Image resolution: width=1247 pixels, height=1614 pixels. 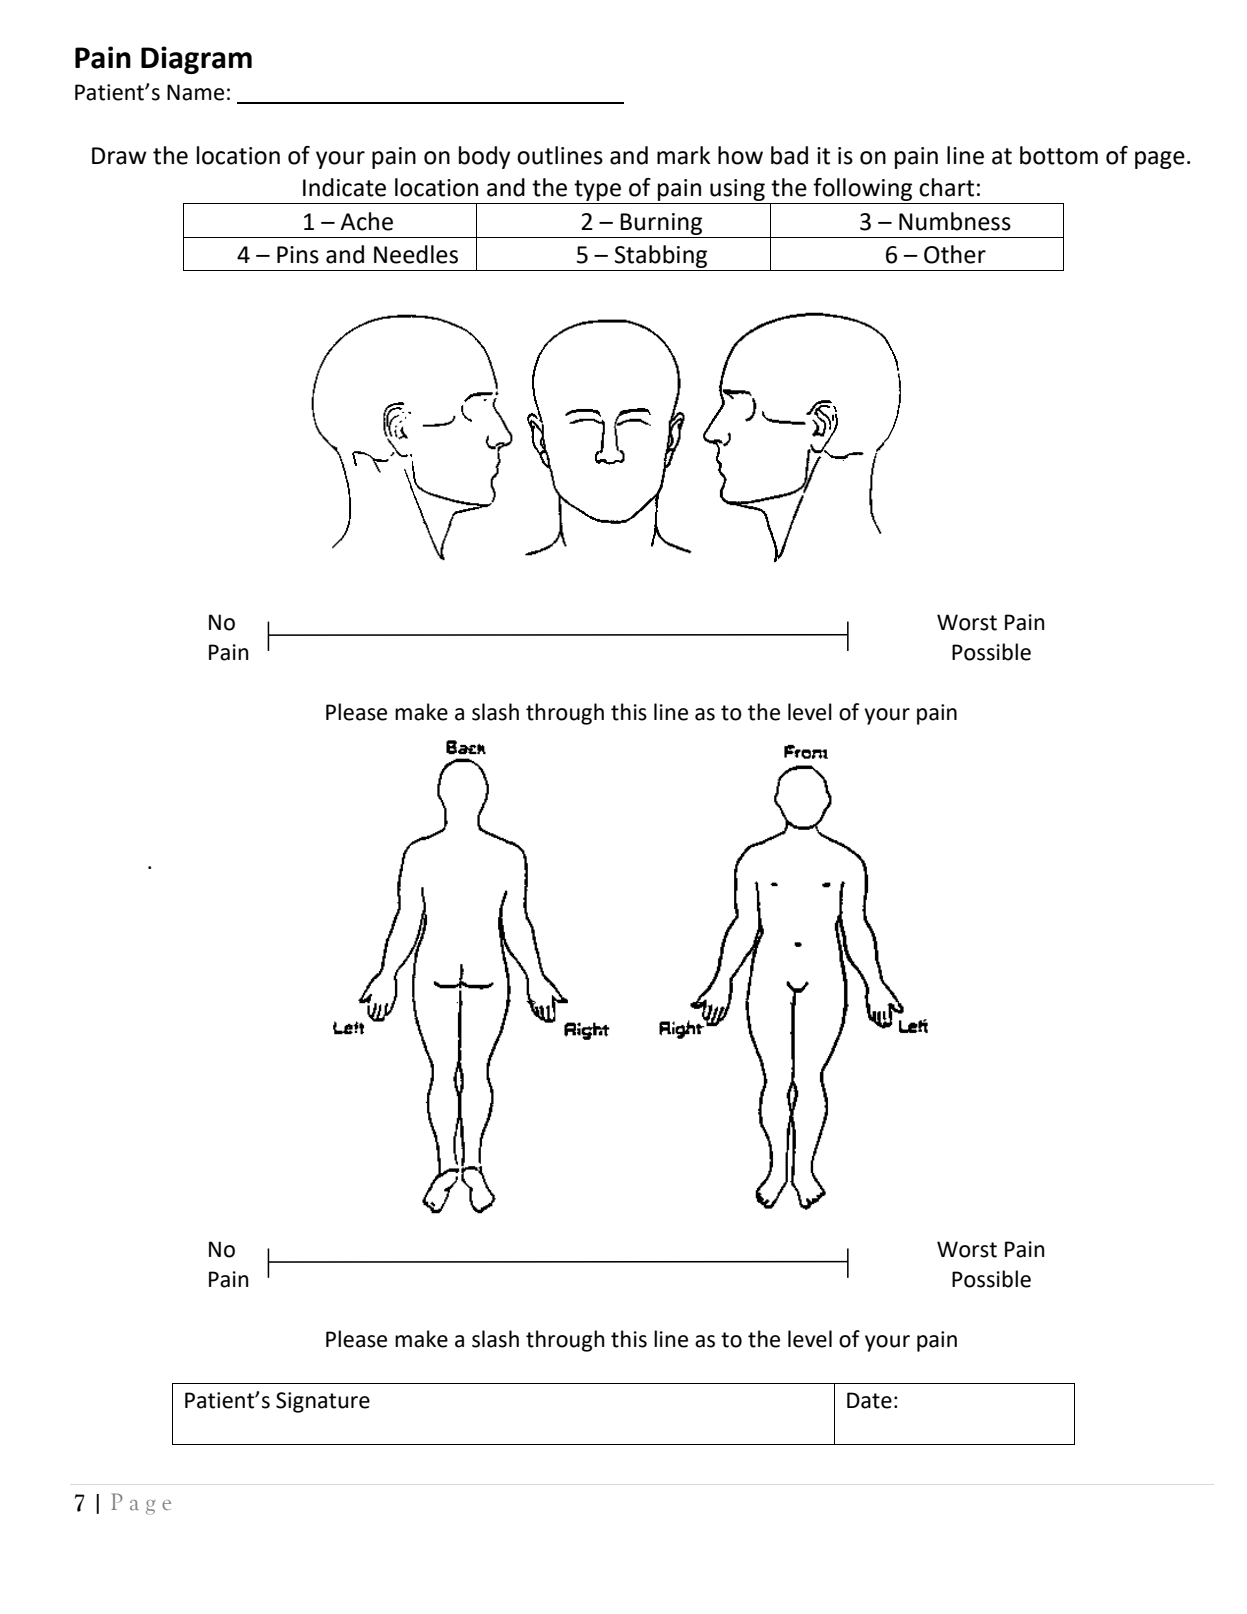 What do you see at coordinates (661, 256) in the screenshot?
I see `Stabbing` at bounding box center [661, 256].
